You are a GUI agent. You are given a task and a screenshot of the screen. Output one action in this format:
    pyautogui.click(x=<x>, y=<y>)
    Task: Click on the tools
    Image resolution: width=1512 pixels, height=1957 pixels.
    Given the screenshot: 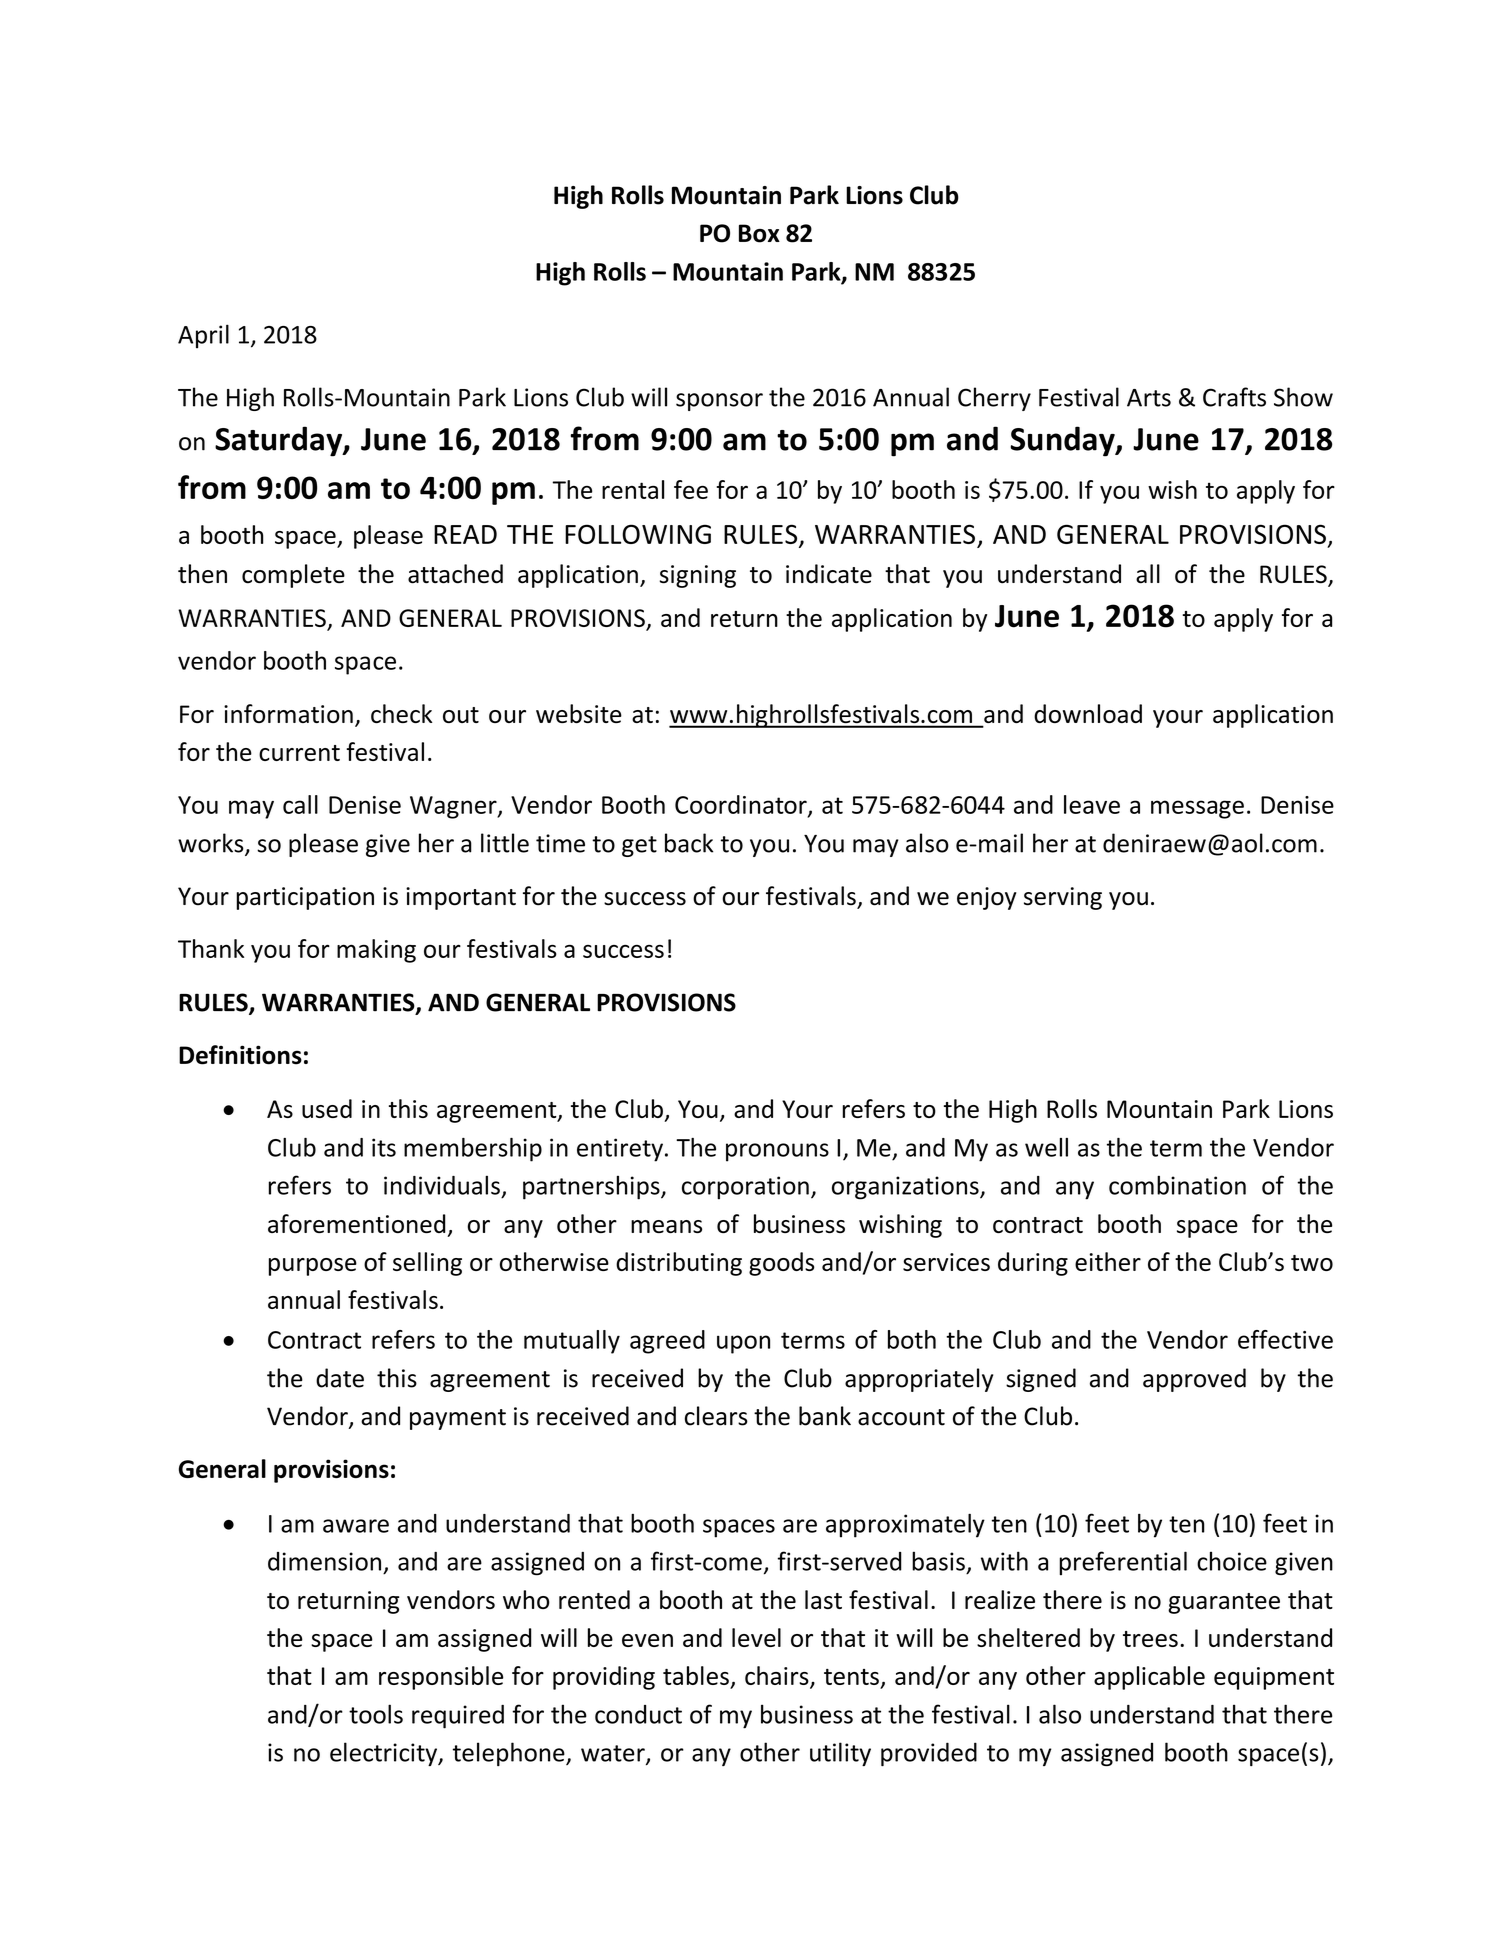 What is the action you would take?
    pyautogui.click(x=376, y=1714)
